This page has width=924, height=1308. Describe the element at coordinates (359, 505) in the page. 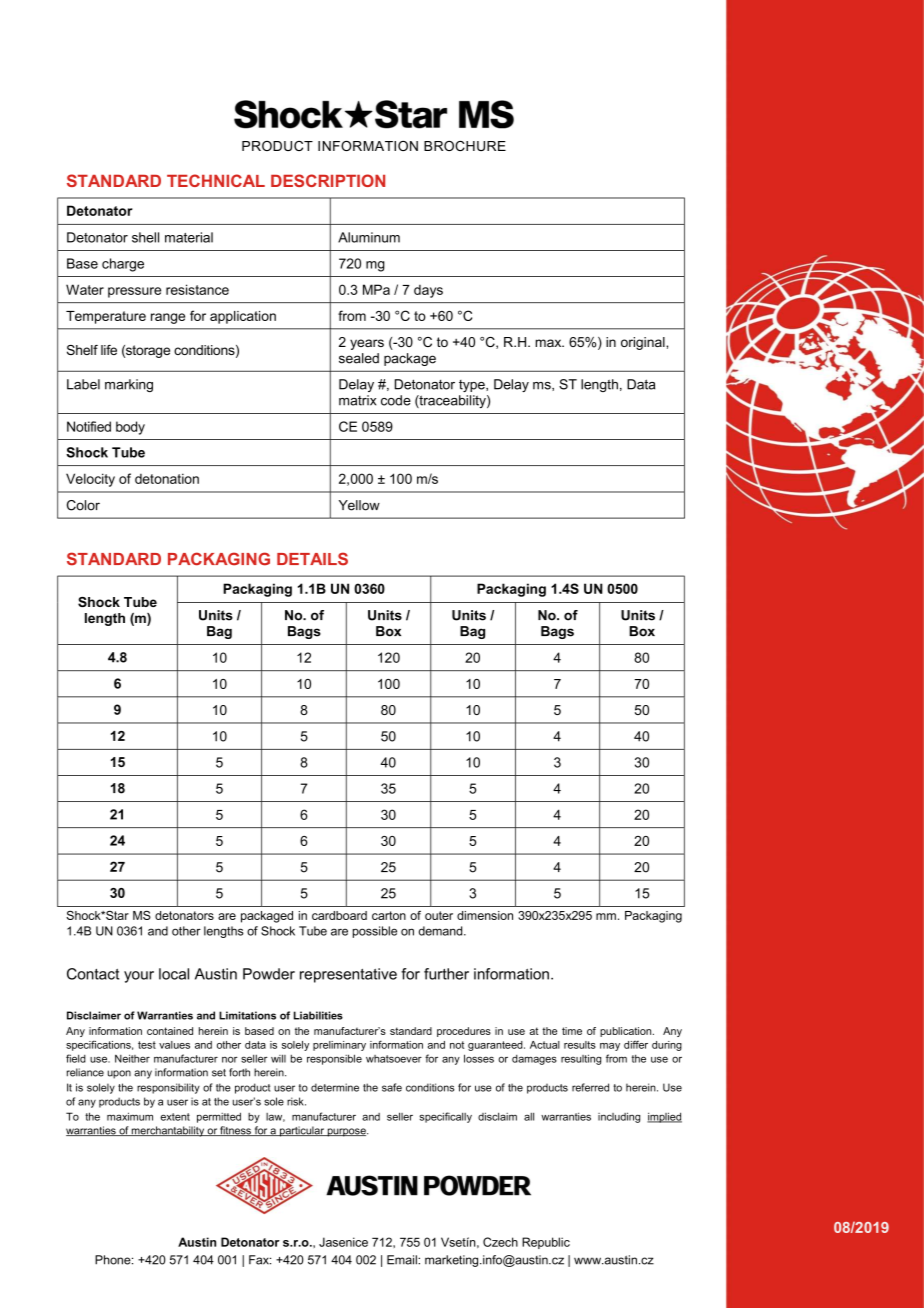

I see `Yellow` at that location.
